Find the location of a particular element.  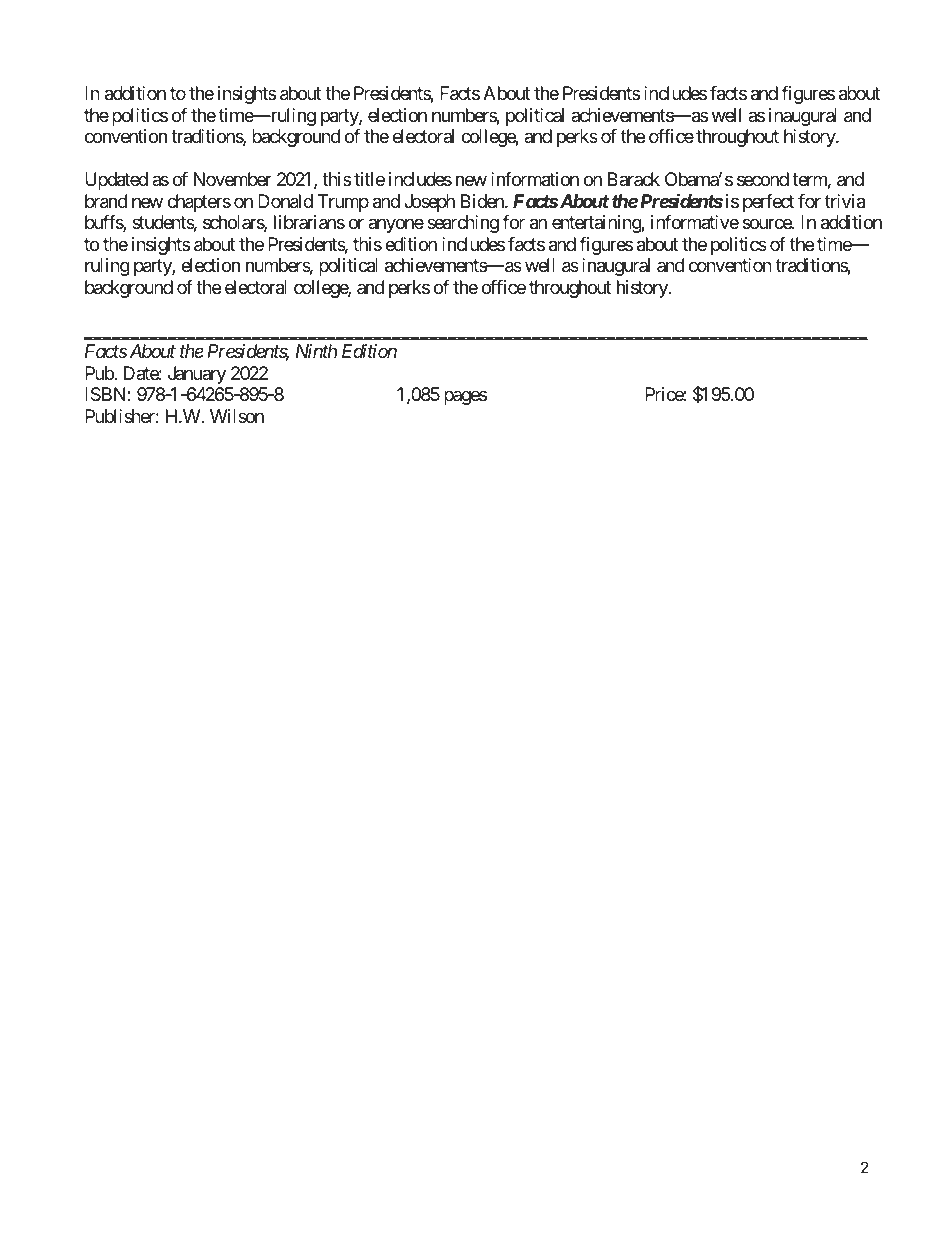

Joseph is located at coordinates (429, 203).
